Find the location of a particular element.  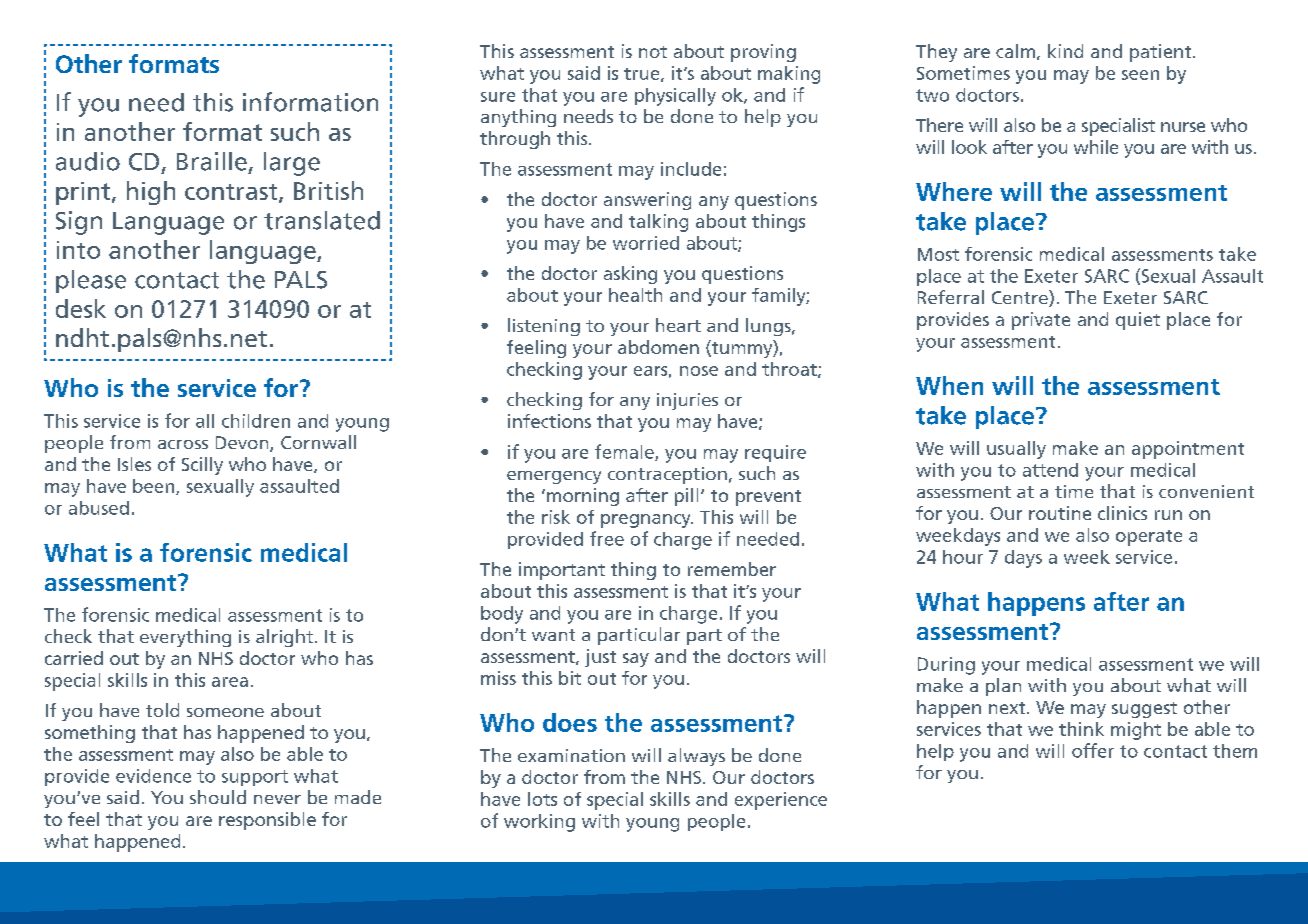

should is located at coordinates (218, 797).
